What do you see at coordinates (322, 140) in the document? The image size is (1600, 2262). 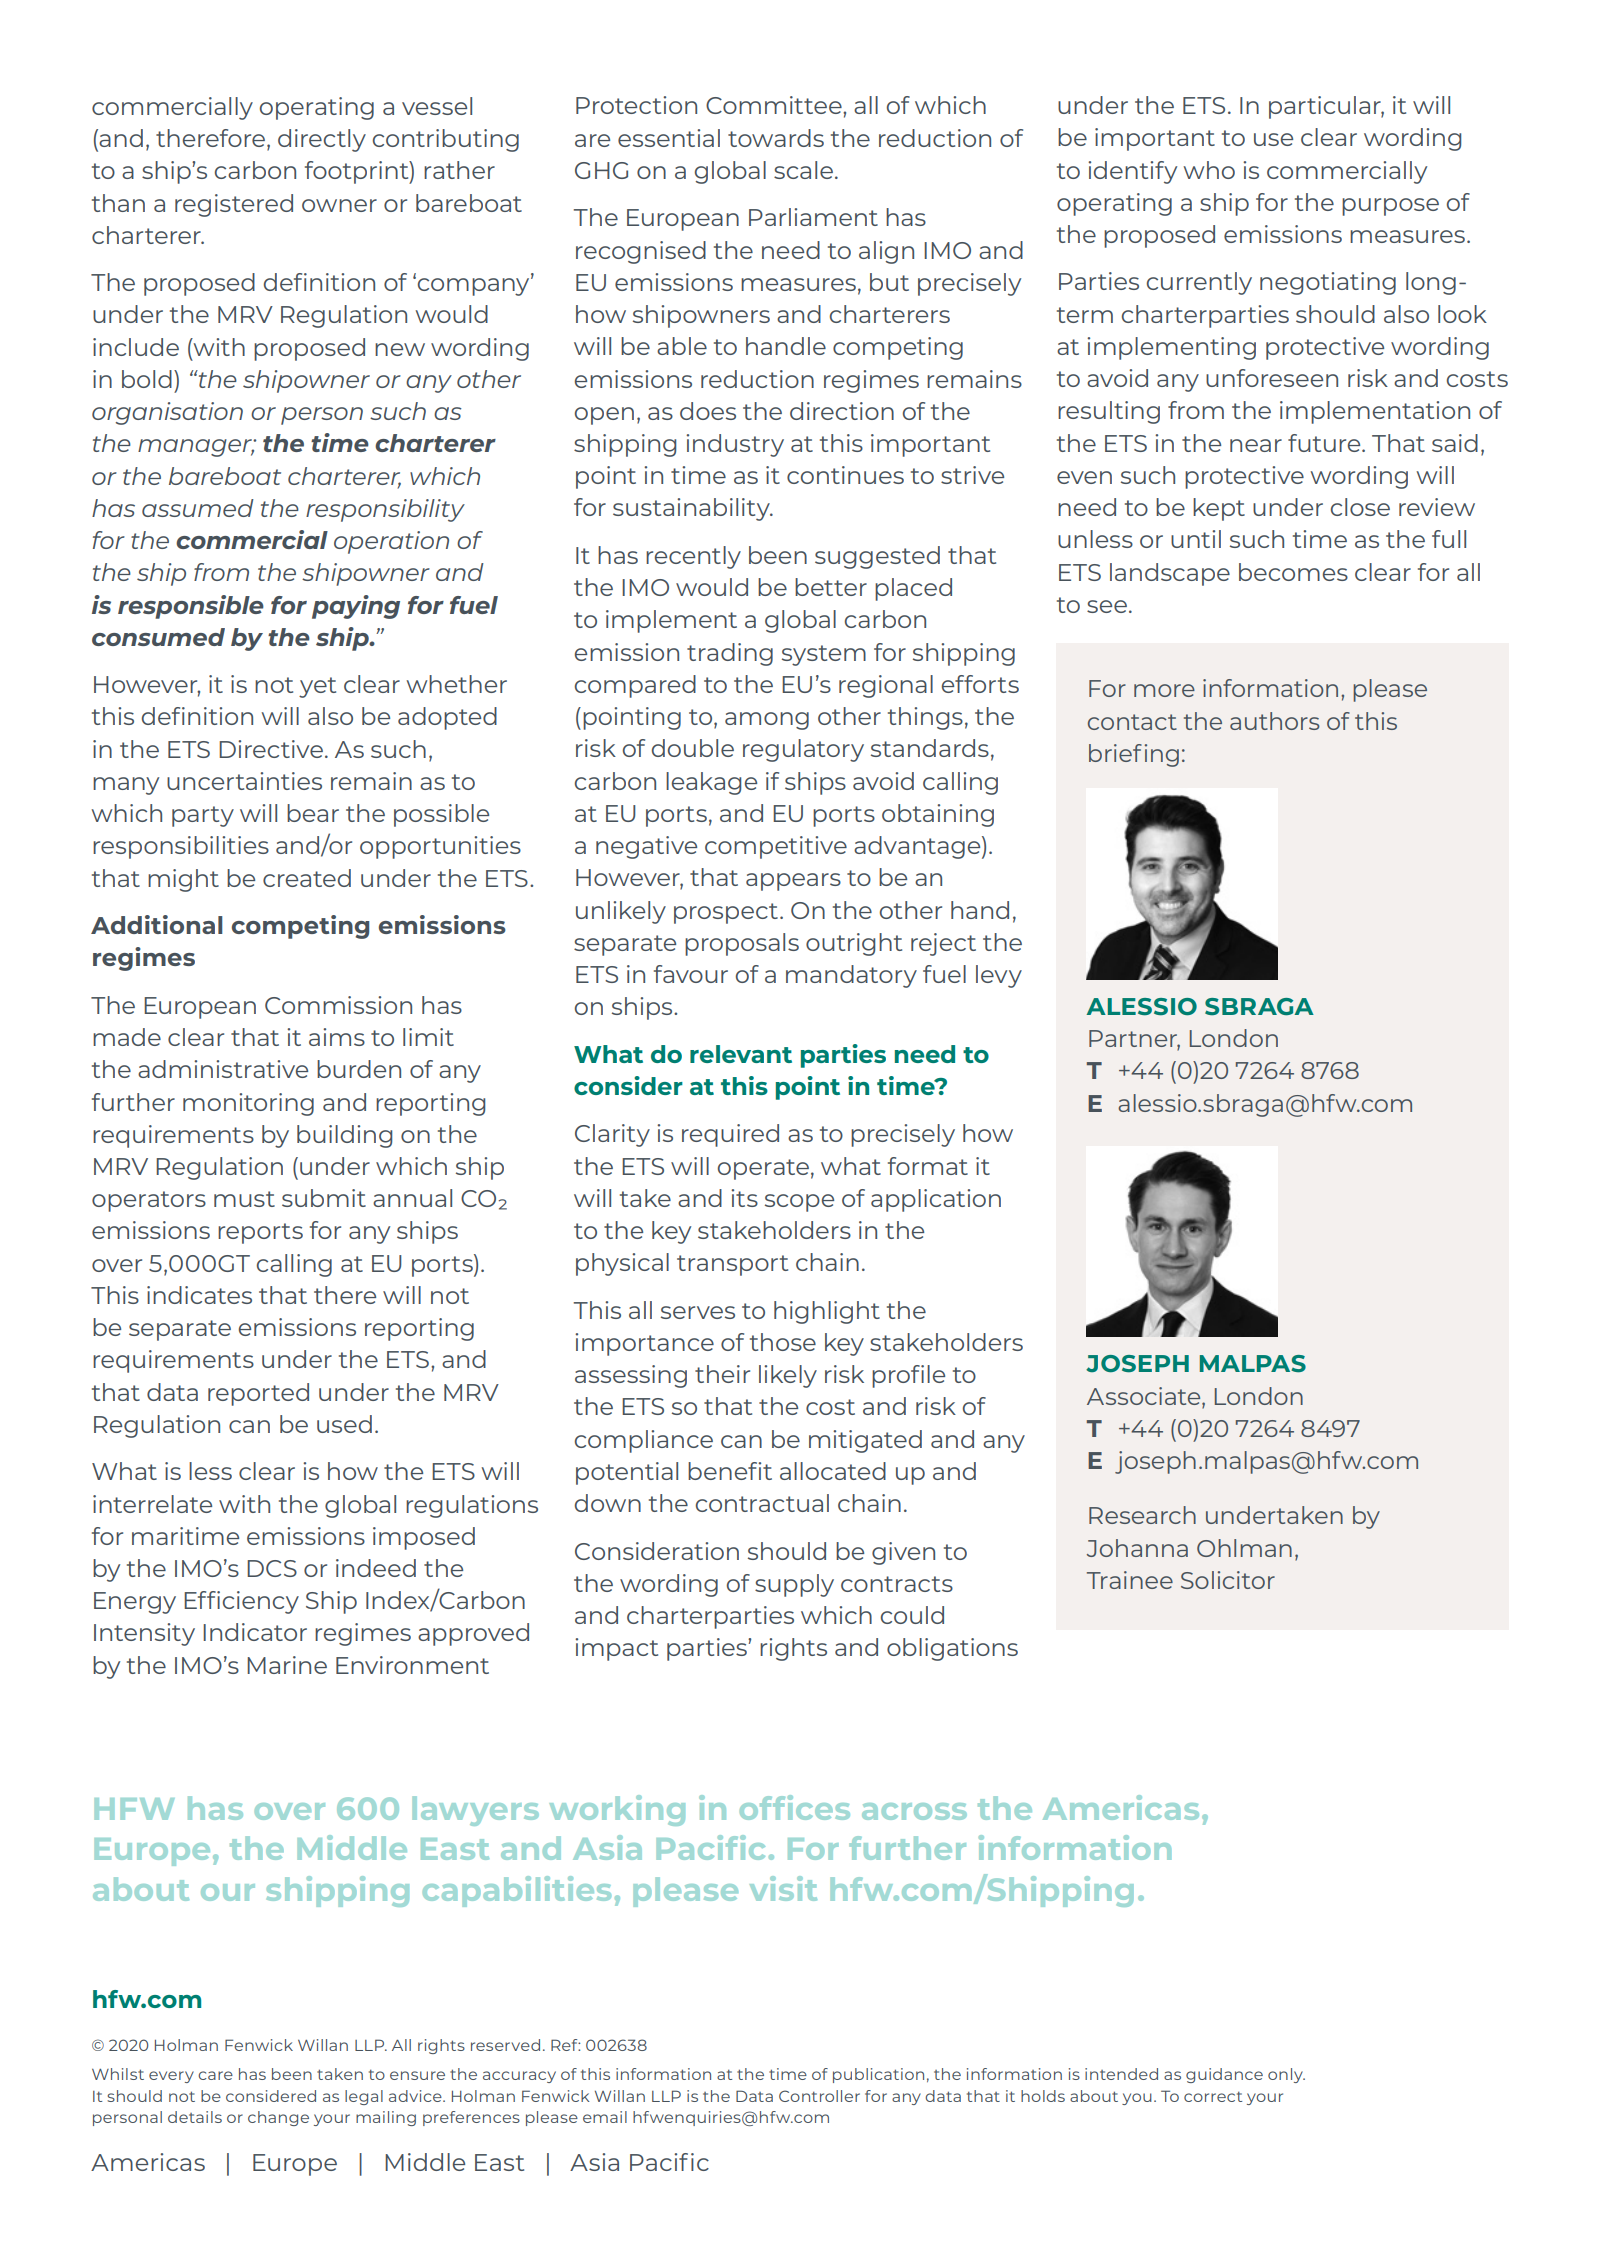 I see `directly` at bounding box center [322, 140].
